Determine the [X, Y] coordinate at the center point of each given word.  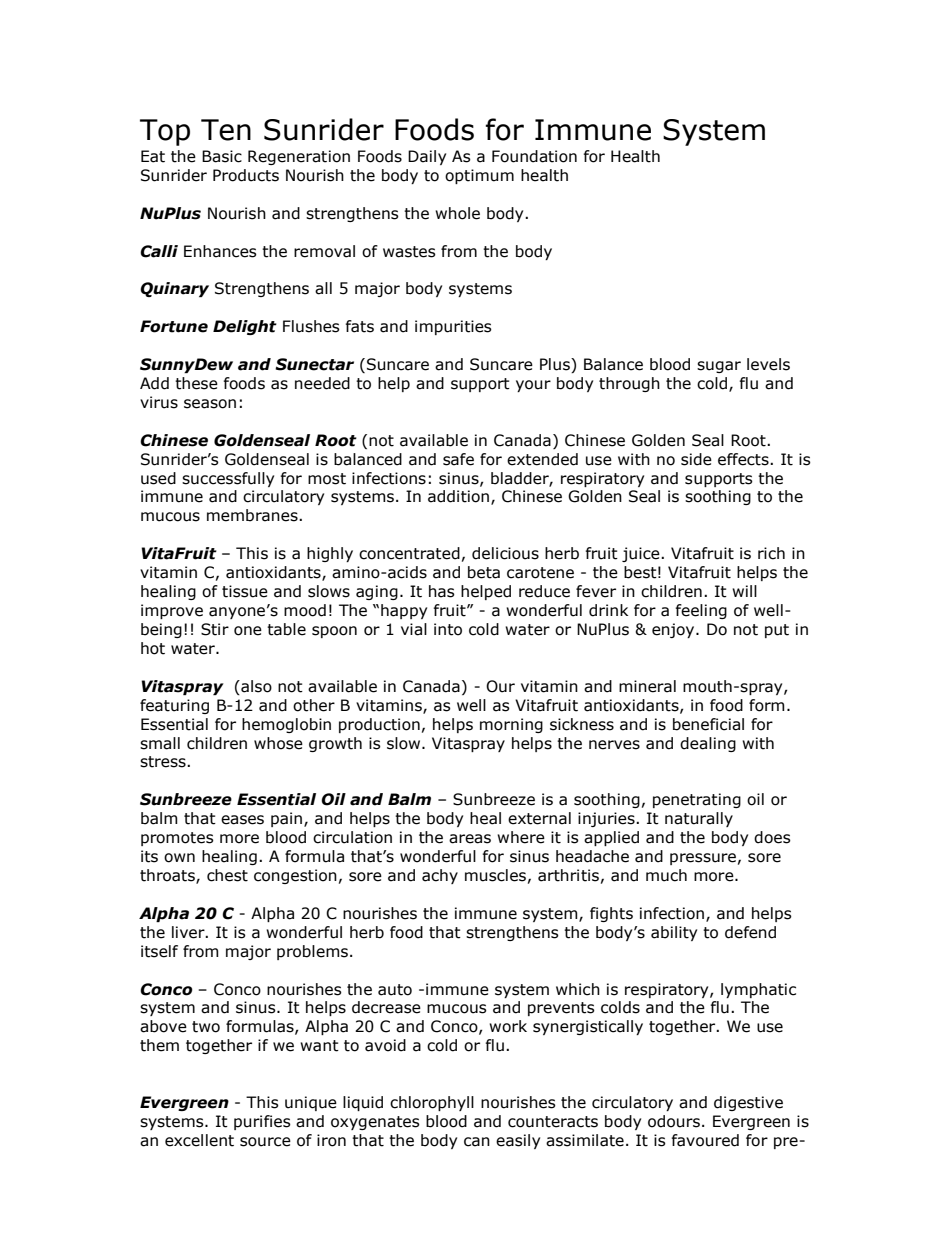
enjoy [674, 630]
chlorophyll [432, 1103]
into [448, 629]
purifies [262, 1122]
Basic [222, 156]
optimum [479, 176]
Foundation [534, 156]
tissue [245, 591]
